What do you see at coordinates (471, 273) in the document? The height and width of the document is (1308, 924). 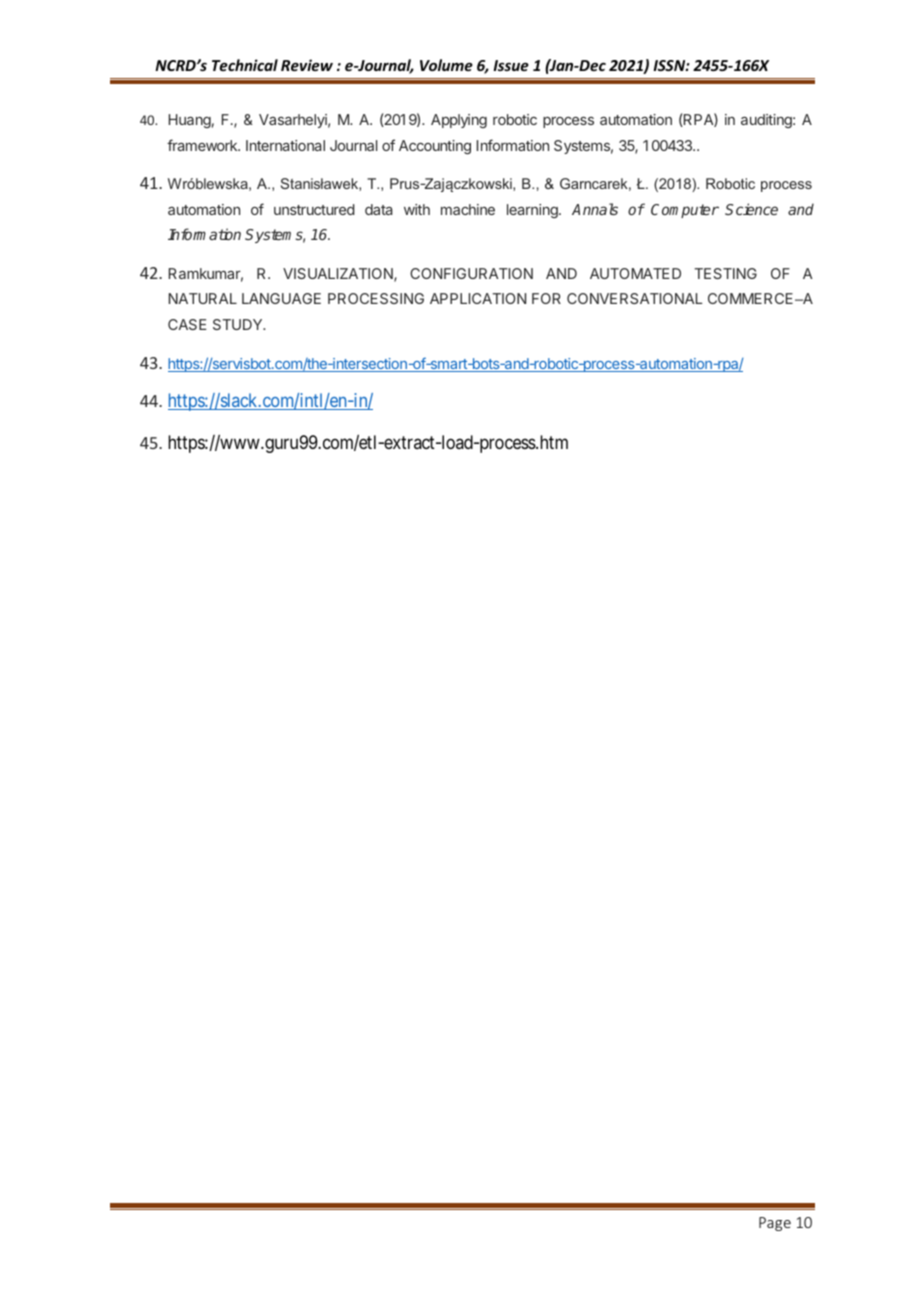 I see `CONFIGURATION` at bounding box center [471, 273].
